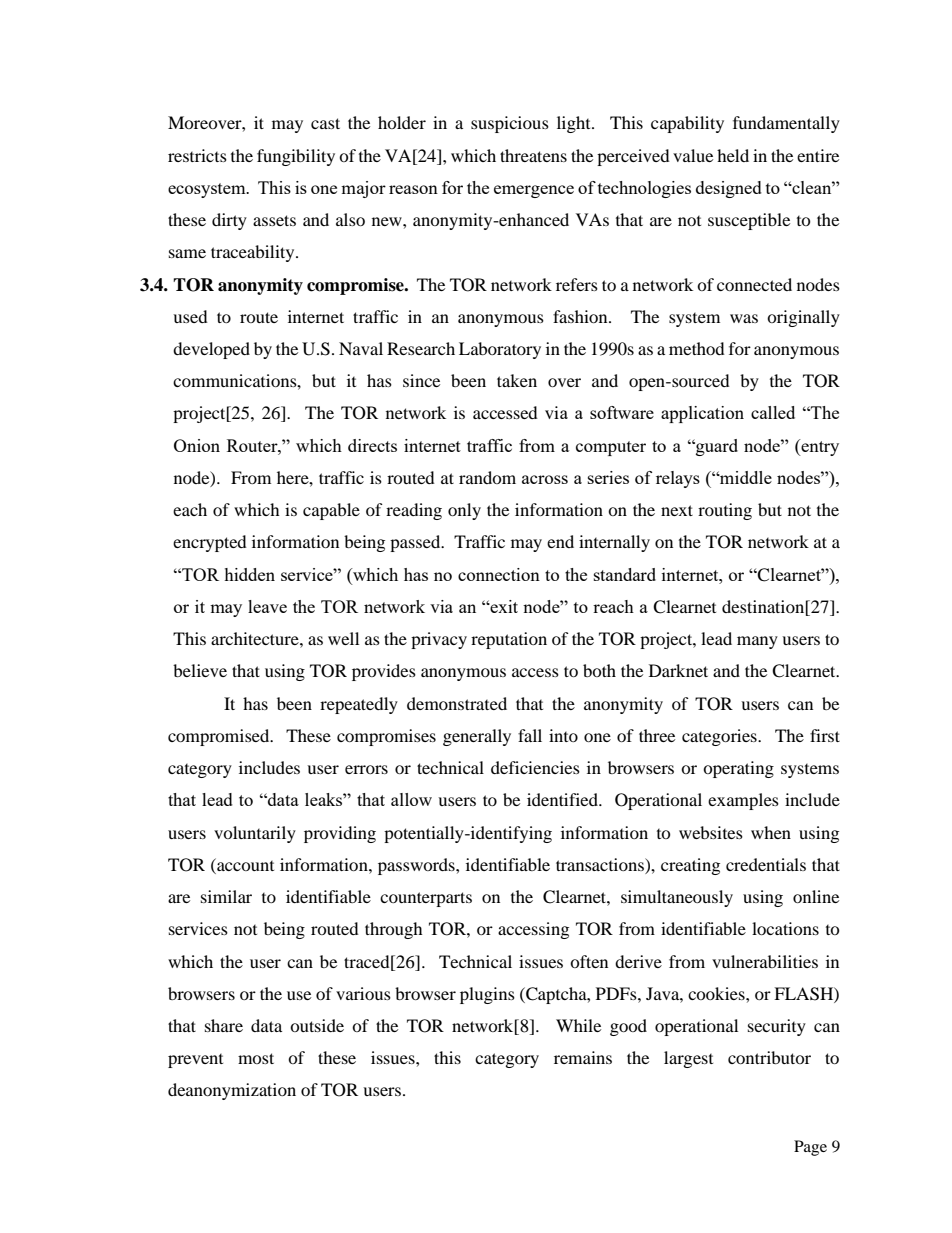 The height and width of the screenshot is (1233, 952). What do you see at coordinates (733, 155) in the screenshot?
I see `held` at bounding box center [733, 155].
